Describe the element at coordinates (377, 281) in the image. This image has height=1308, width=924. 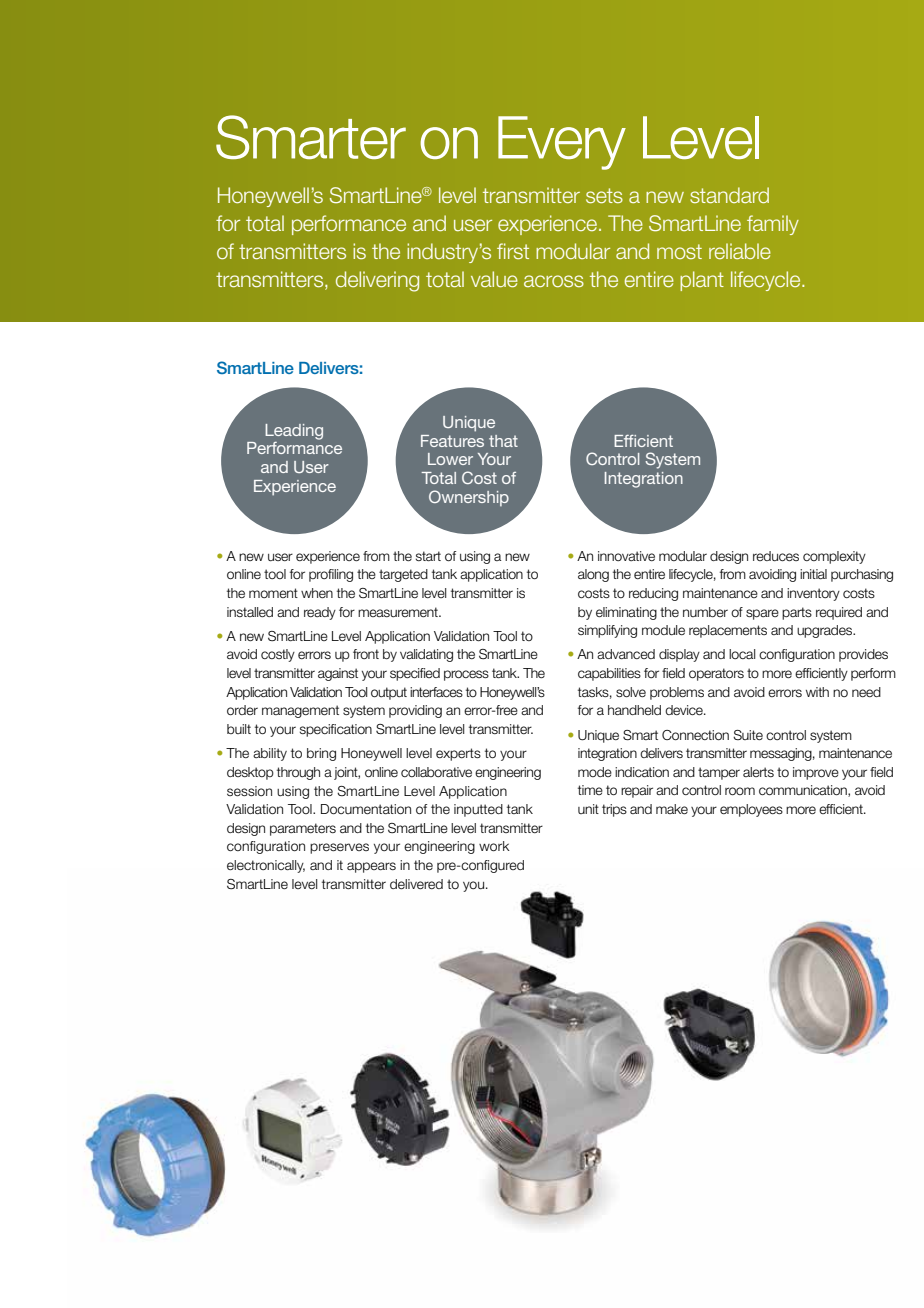
I see `delivering` at that location.
